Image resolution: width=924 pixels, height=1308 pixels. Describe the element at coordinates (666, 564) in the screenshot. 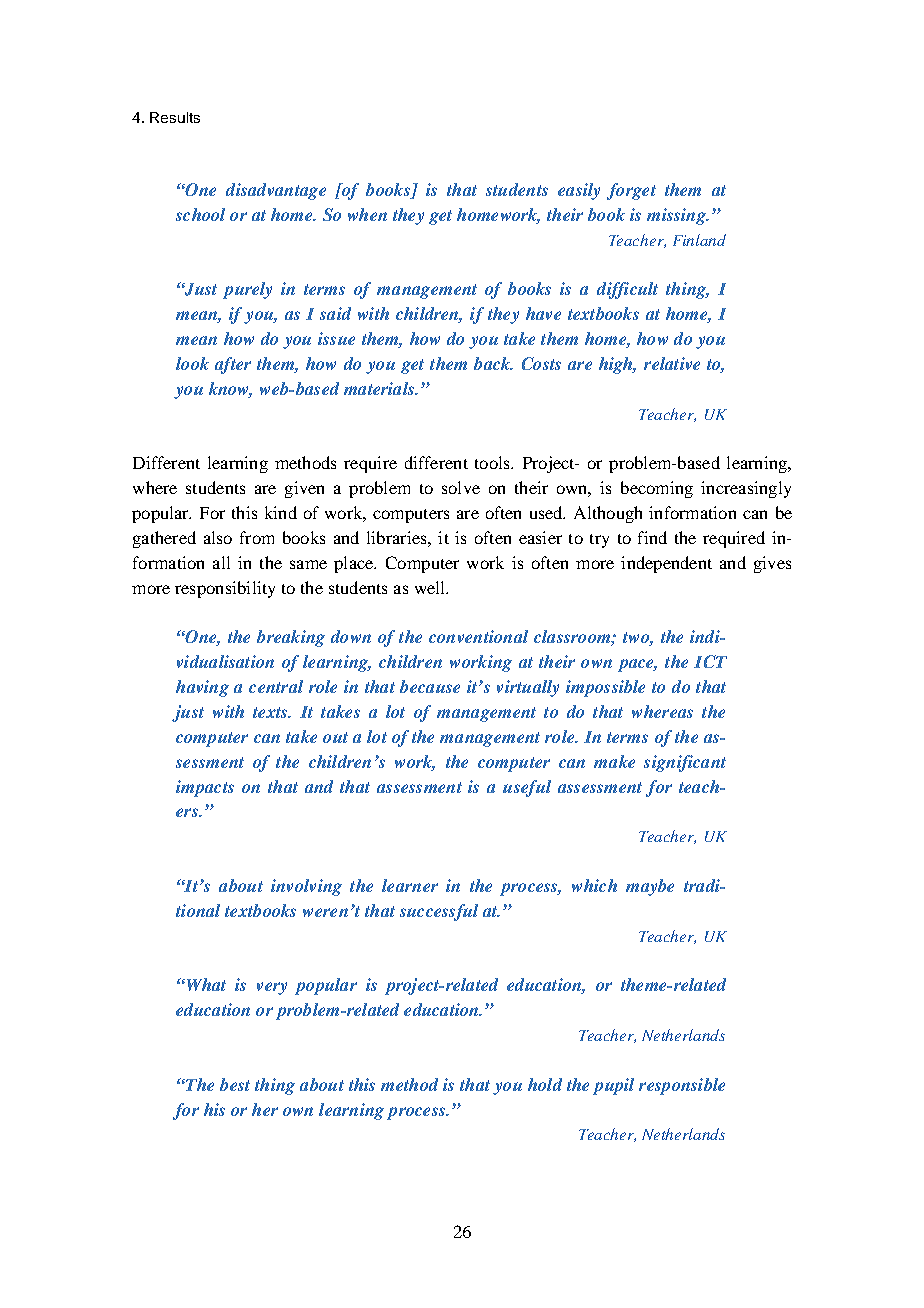

I see `independent` at that location.
